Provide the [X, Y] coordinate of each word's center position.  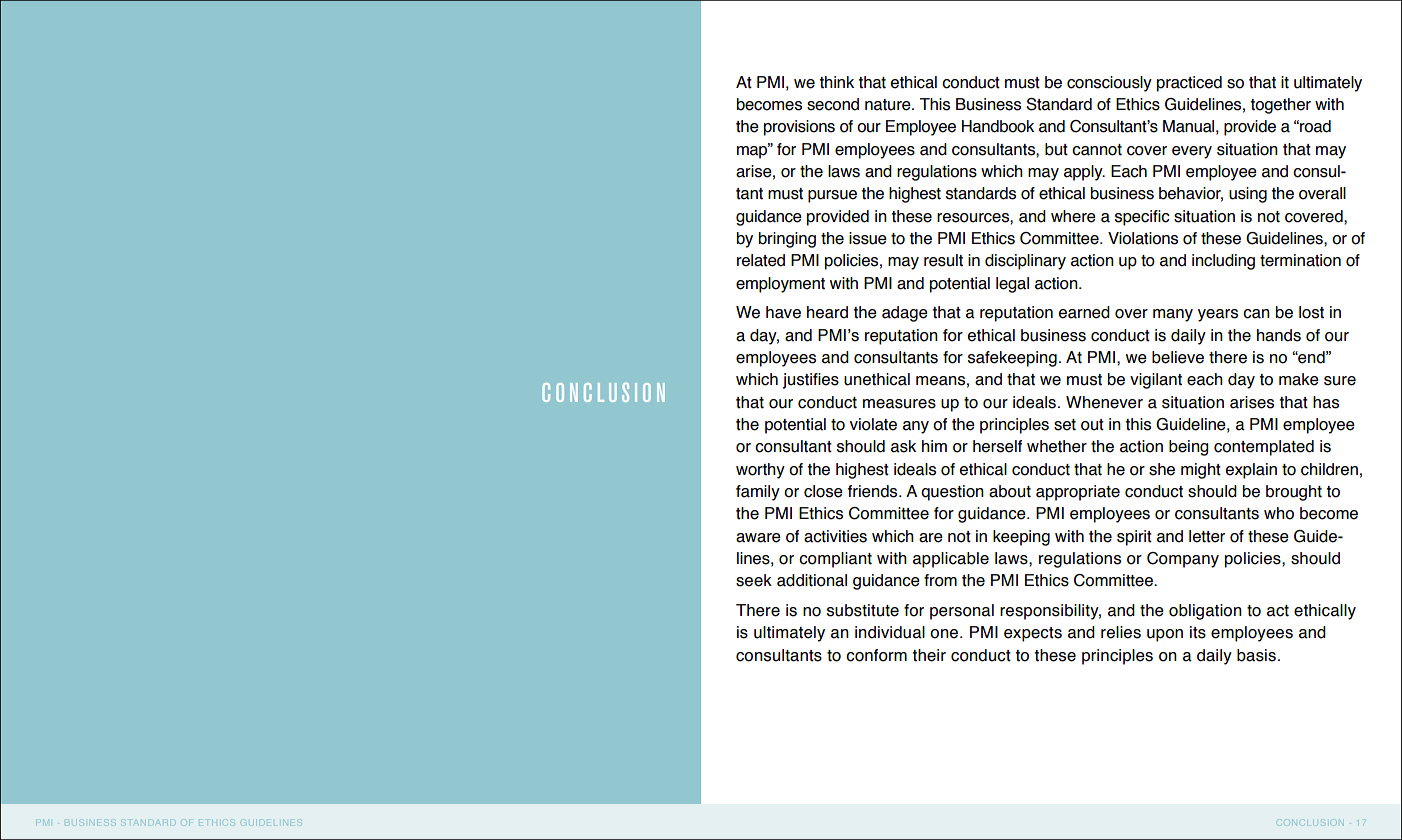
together [1280, 106]
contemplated [1264, 448]
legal [1012, 285]
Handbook [998, 126]
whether [1057, 446]
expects [1033, 634]
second [833, 104]
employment [780, 285]
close [823, 491]
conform [876, 655]
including [1223, 262]
